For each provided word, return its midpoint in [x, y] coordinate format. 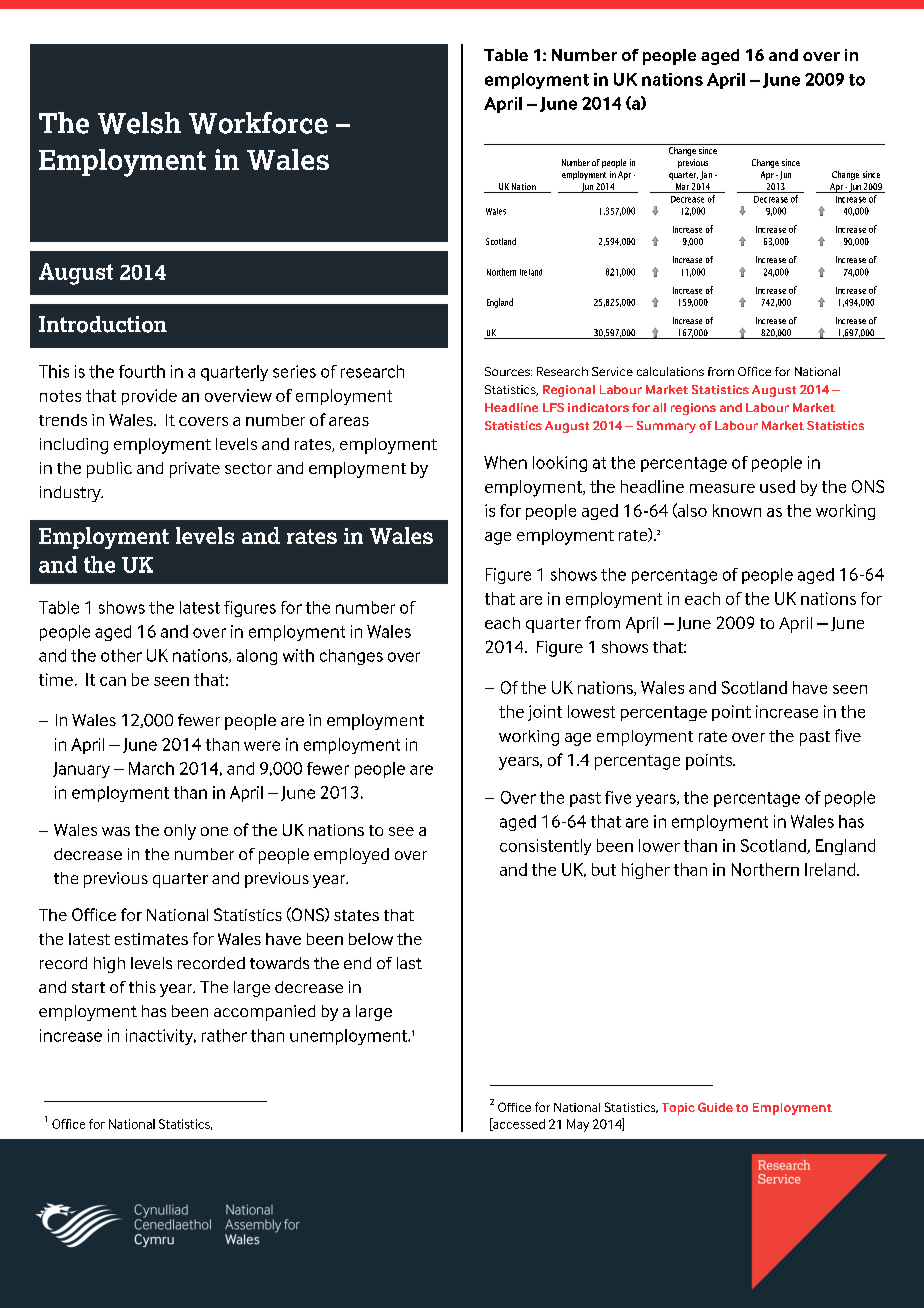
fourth [142, 371]
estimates [151, 939]
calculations [670, 371]
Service [612, 371]
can [113, 681]
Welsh [139, 123]
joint [545, 713]
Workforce [258, 123]
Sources [508, 371]
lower [659, 845]
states [356, 915]
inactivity [161, 1037]
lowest [591, 711]
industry [71, 494]
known [737, 510]
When [505, 462]
